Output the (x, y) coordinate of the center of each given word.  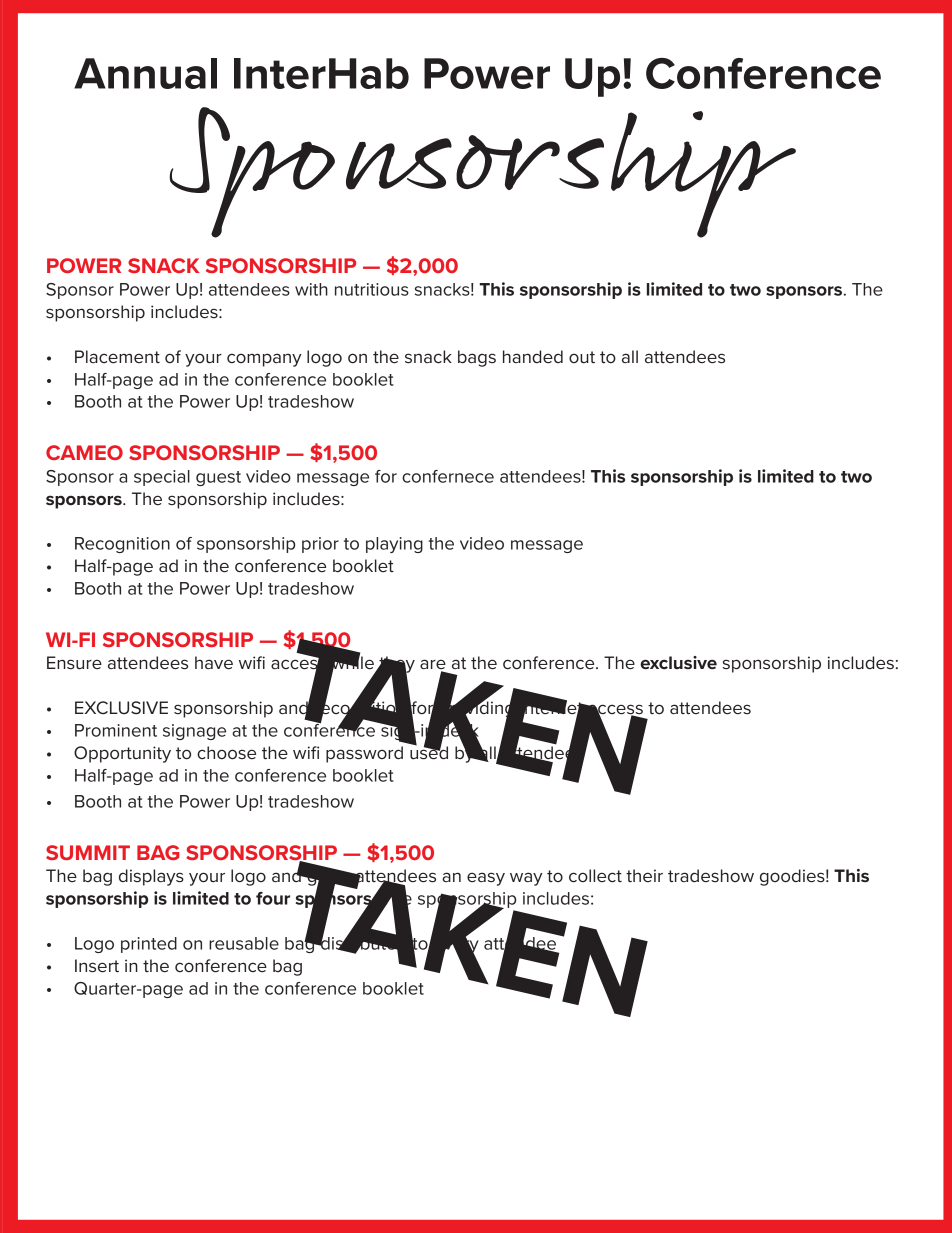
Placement (117, 357)
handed (533, 356)
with (311, 289)
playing (394, 545)
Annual (145, 73)
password (364, 754)
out (582, 357)
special (162, 478)
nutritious (372, 289)
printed (149, 945)
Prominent (116, 730)
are (433, 665)
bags (477, 358)
